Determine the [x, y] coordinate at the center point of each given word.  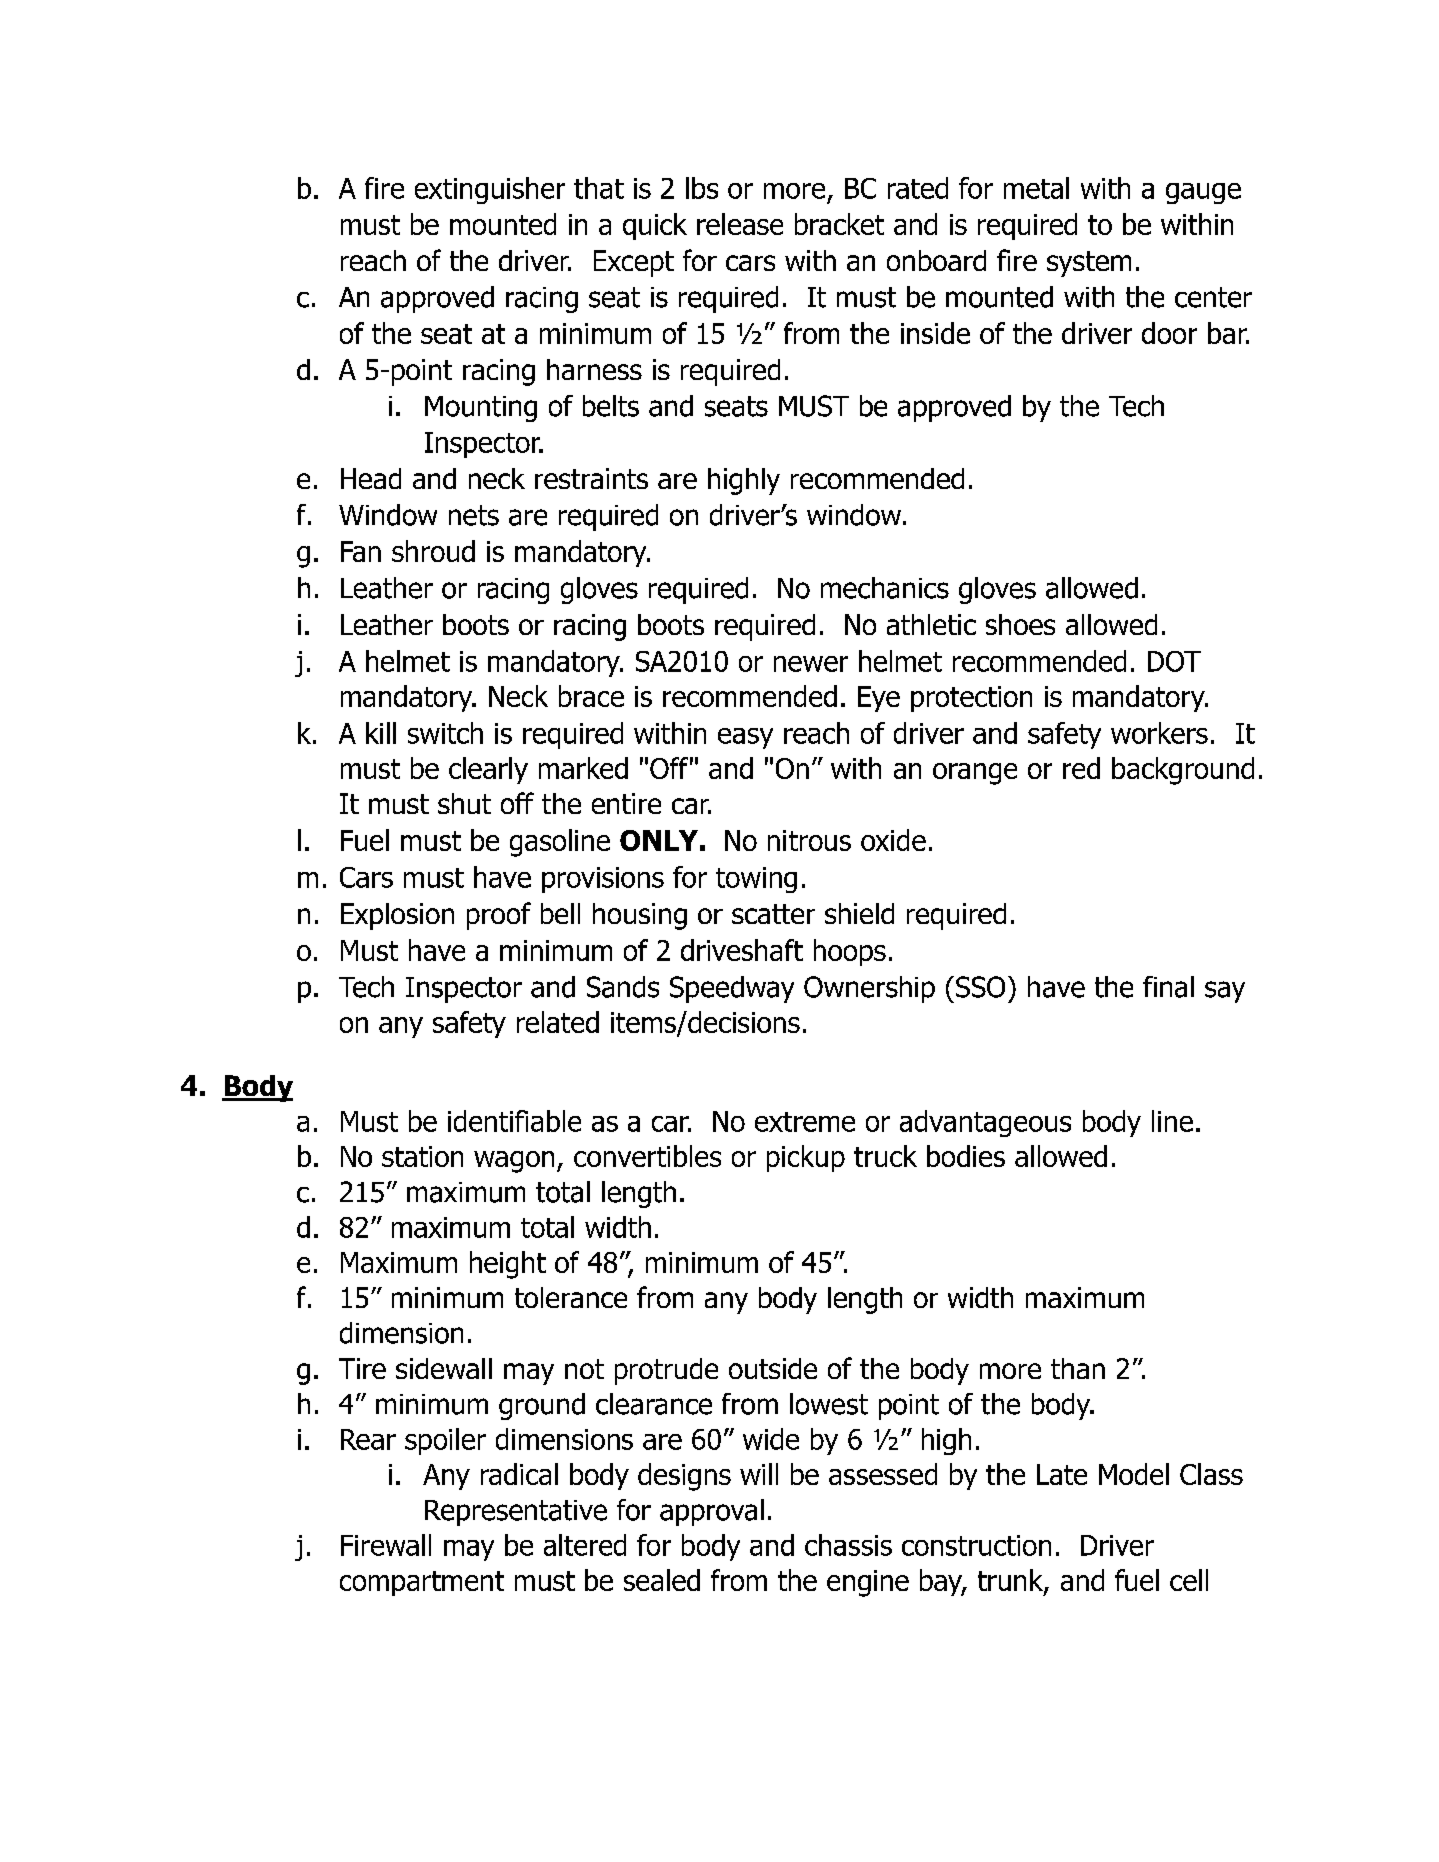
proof [499, 916]
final [1168, 987]
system [1089, 264]
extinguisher [490, 190]
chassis [848, 1545]
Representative [516, 1513]
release [740, 224]
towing [756, 880]
